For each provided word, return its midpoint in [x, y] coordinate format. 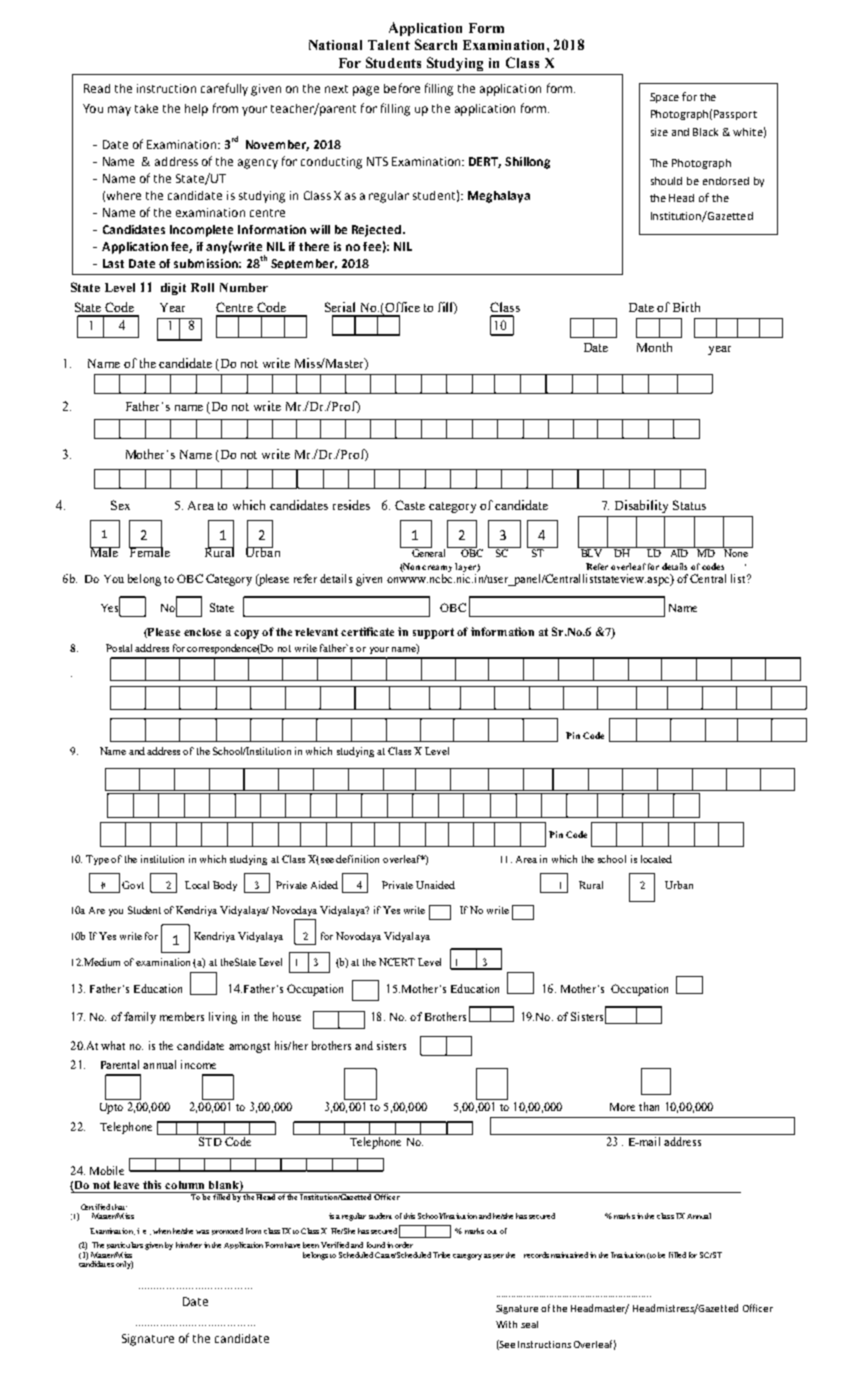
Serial [340, 307]
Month [654, 347]
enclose [202, 632]
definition [357, 859]
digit [173, 289]
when [162, 1231]
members [182, 1016]
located [656, 859]
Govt [133, 885]
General [429, 552]
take [146, 108]
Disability [641, 506]
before [402, 88]
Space [664, 98]
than [649, 1106]
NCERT [397, 962]
